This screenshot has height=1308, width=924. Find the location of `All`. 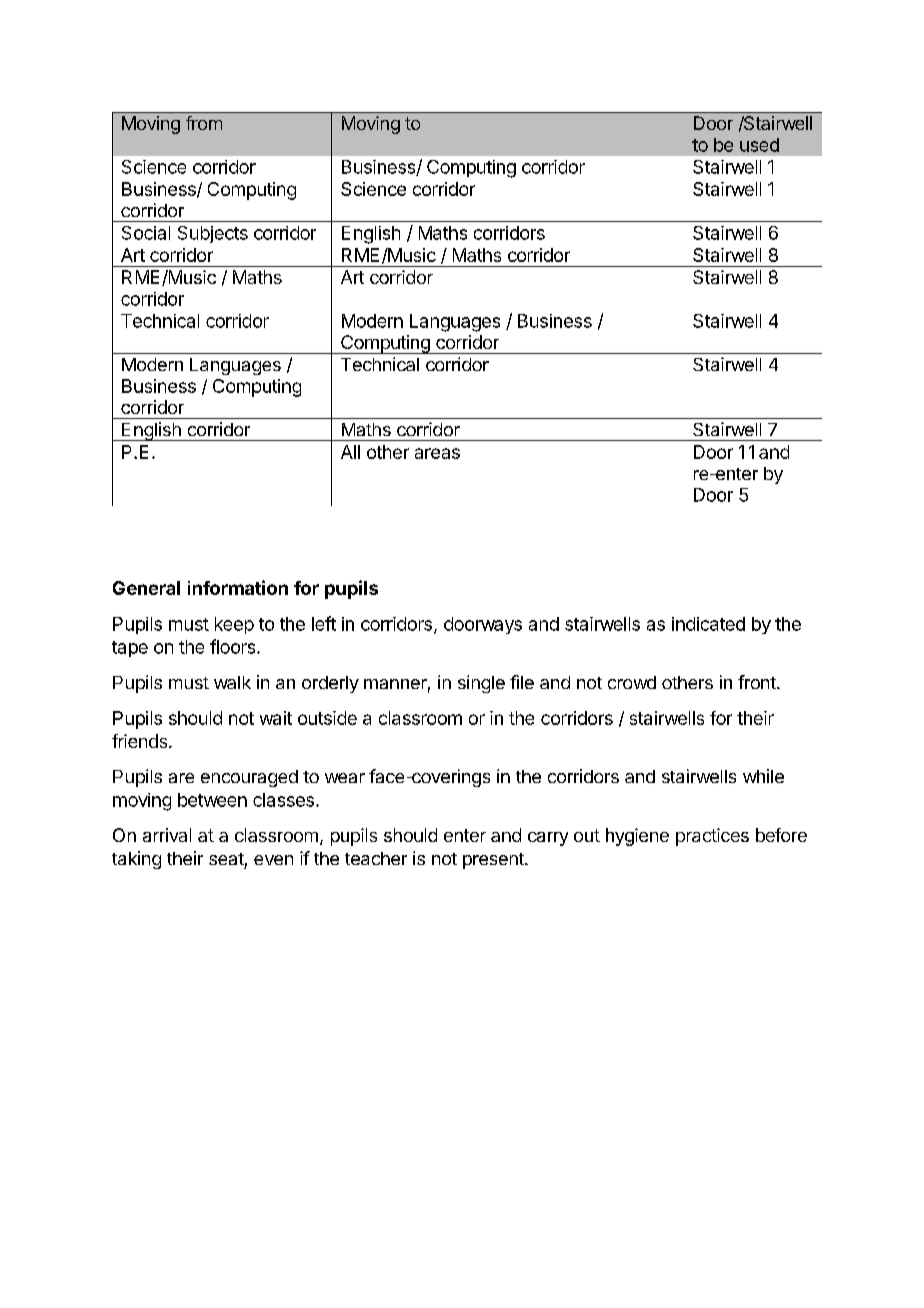

All is located at coordinates (350, 452).
